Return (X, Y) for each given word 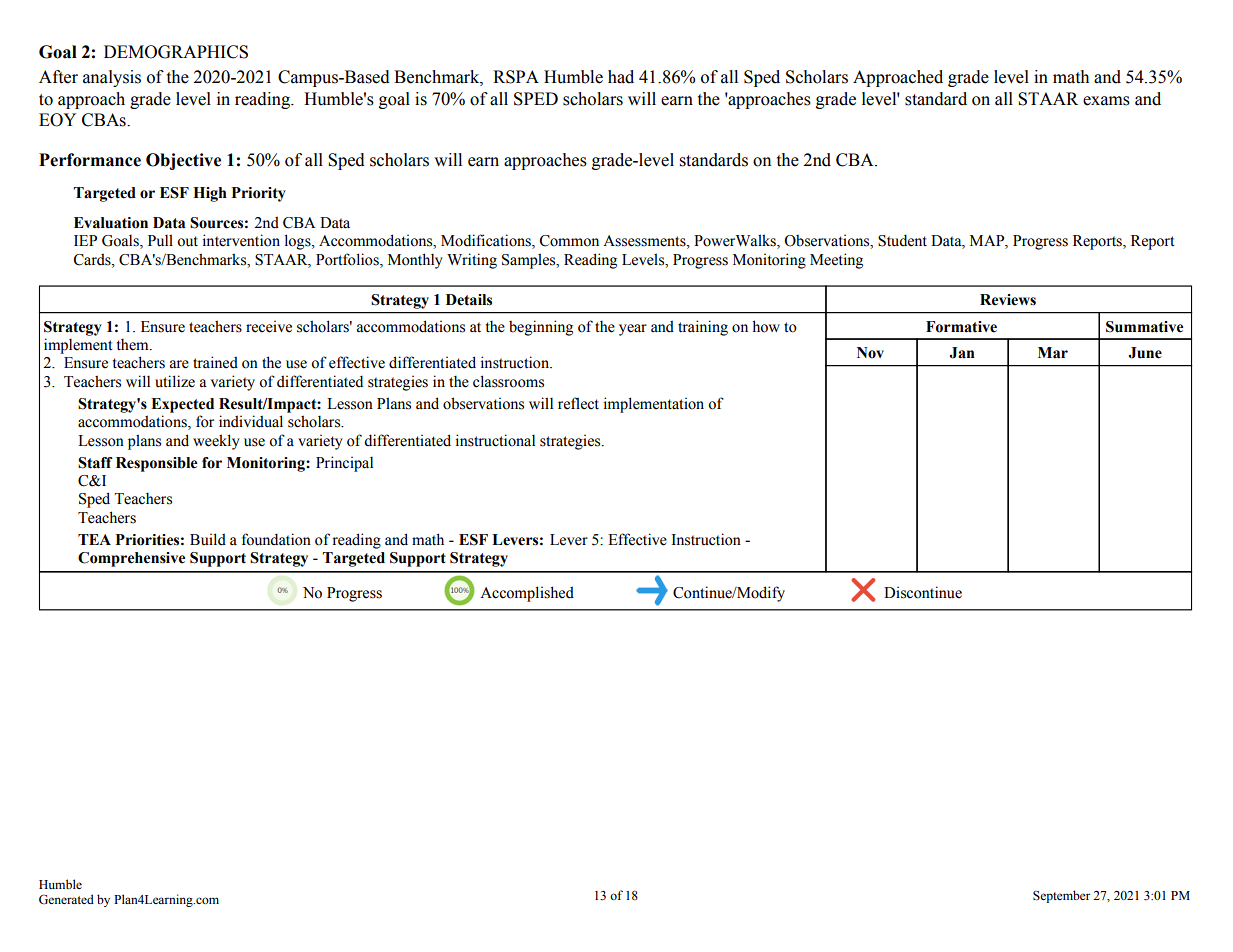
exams (1106, 101)
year (633, 330)
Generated (66, 899)
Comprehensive (131, 559)
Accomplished (527, 594)
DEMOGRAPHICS (176, 52)
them (134, 344)
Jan (962, 353)
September (1061, 896)
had (621, 77)
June (1145, 353)
